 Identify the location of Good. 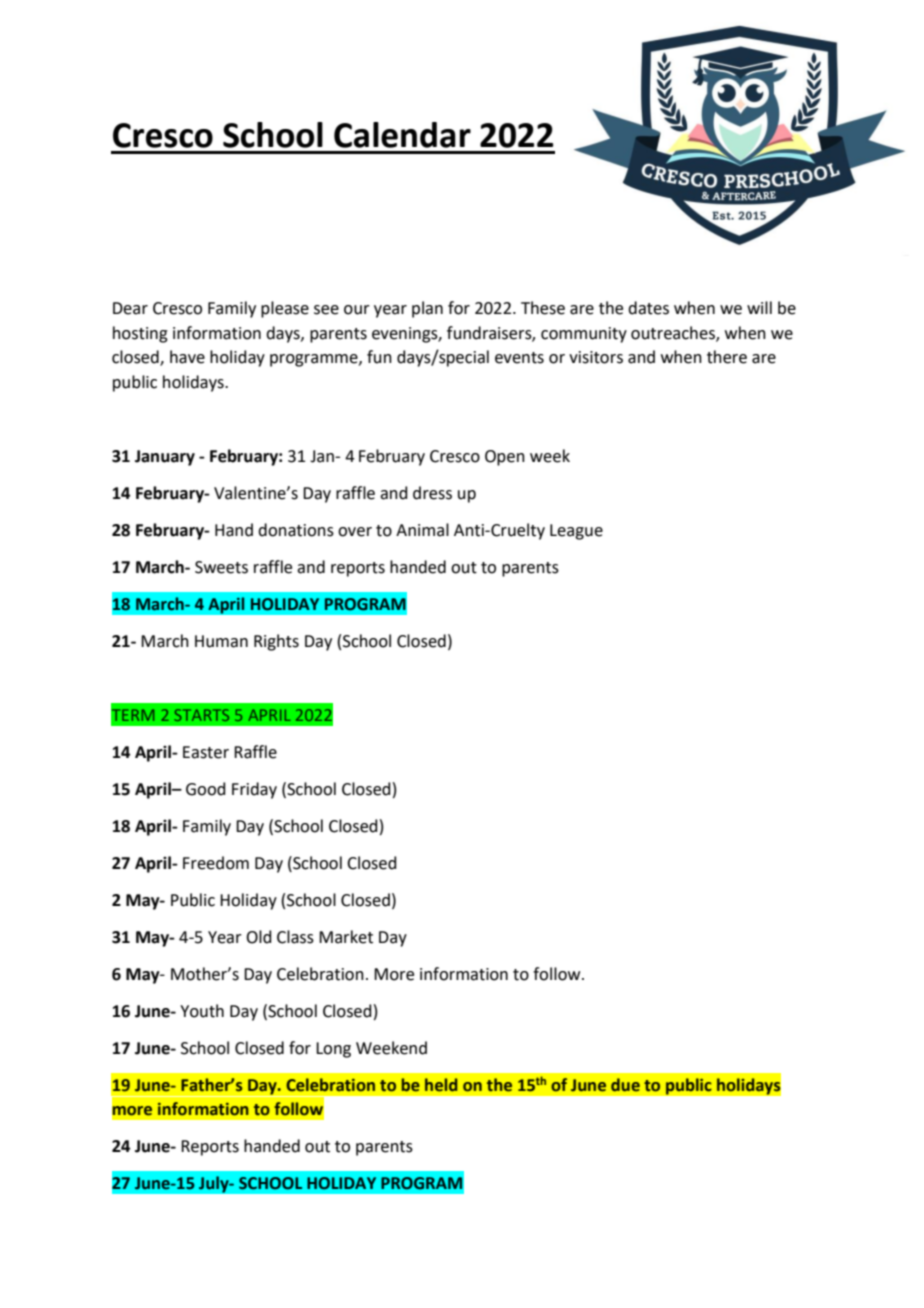
(206, 789).
